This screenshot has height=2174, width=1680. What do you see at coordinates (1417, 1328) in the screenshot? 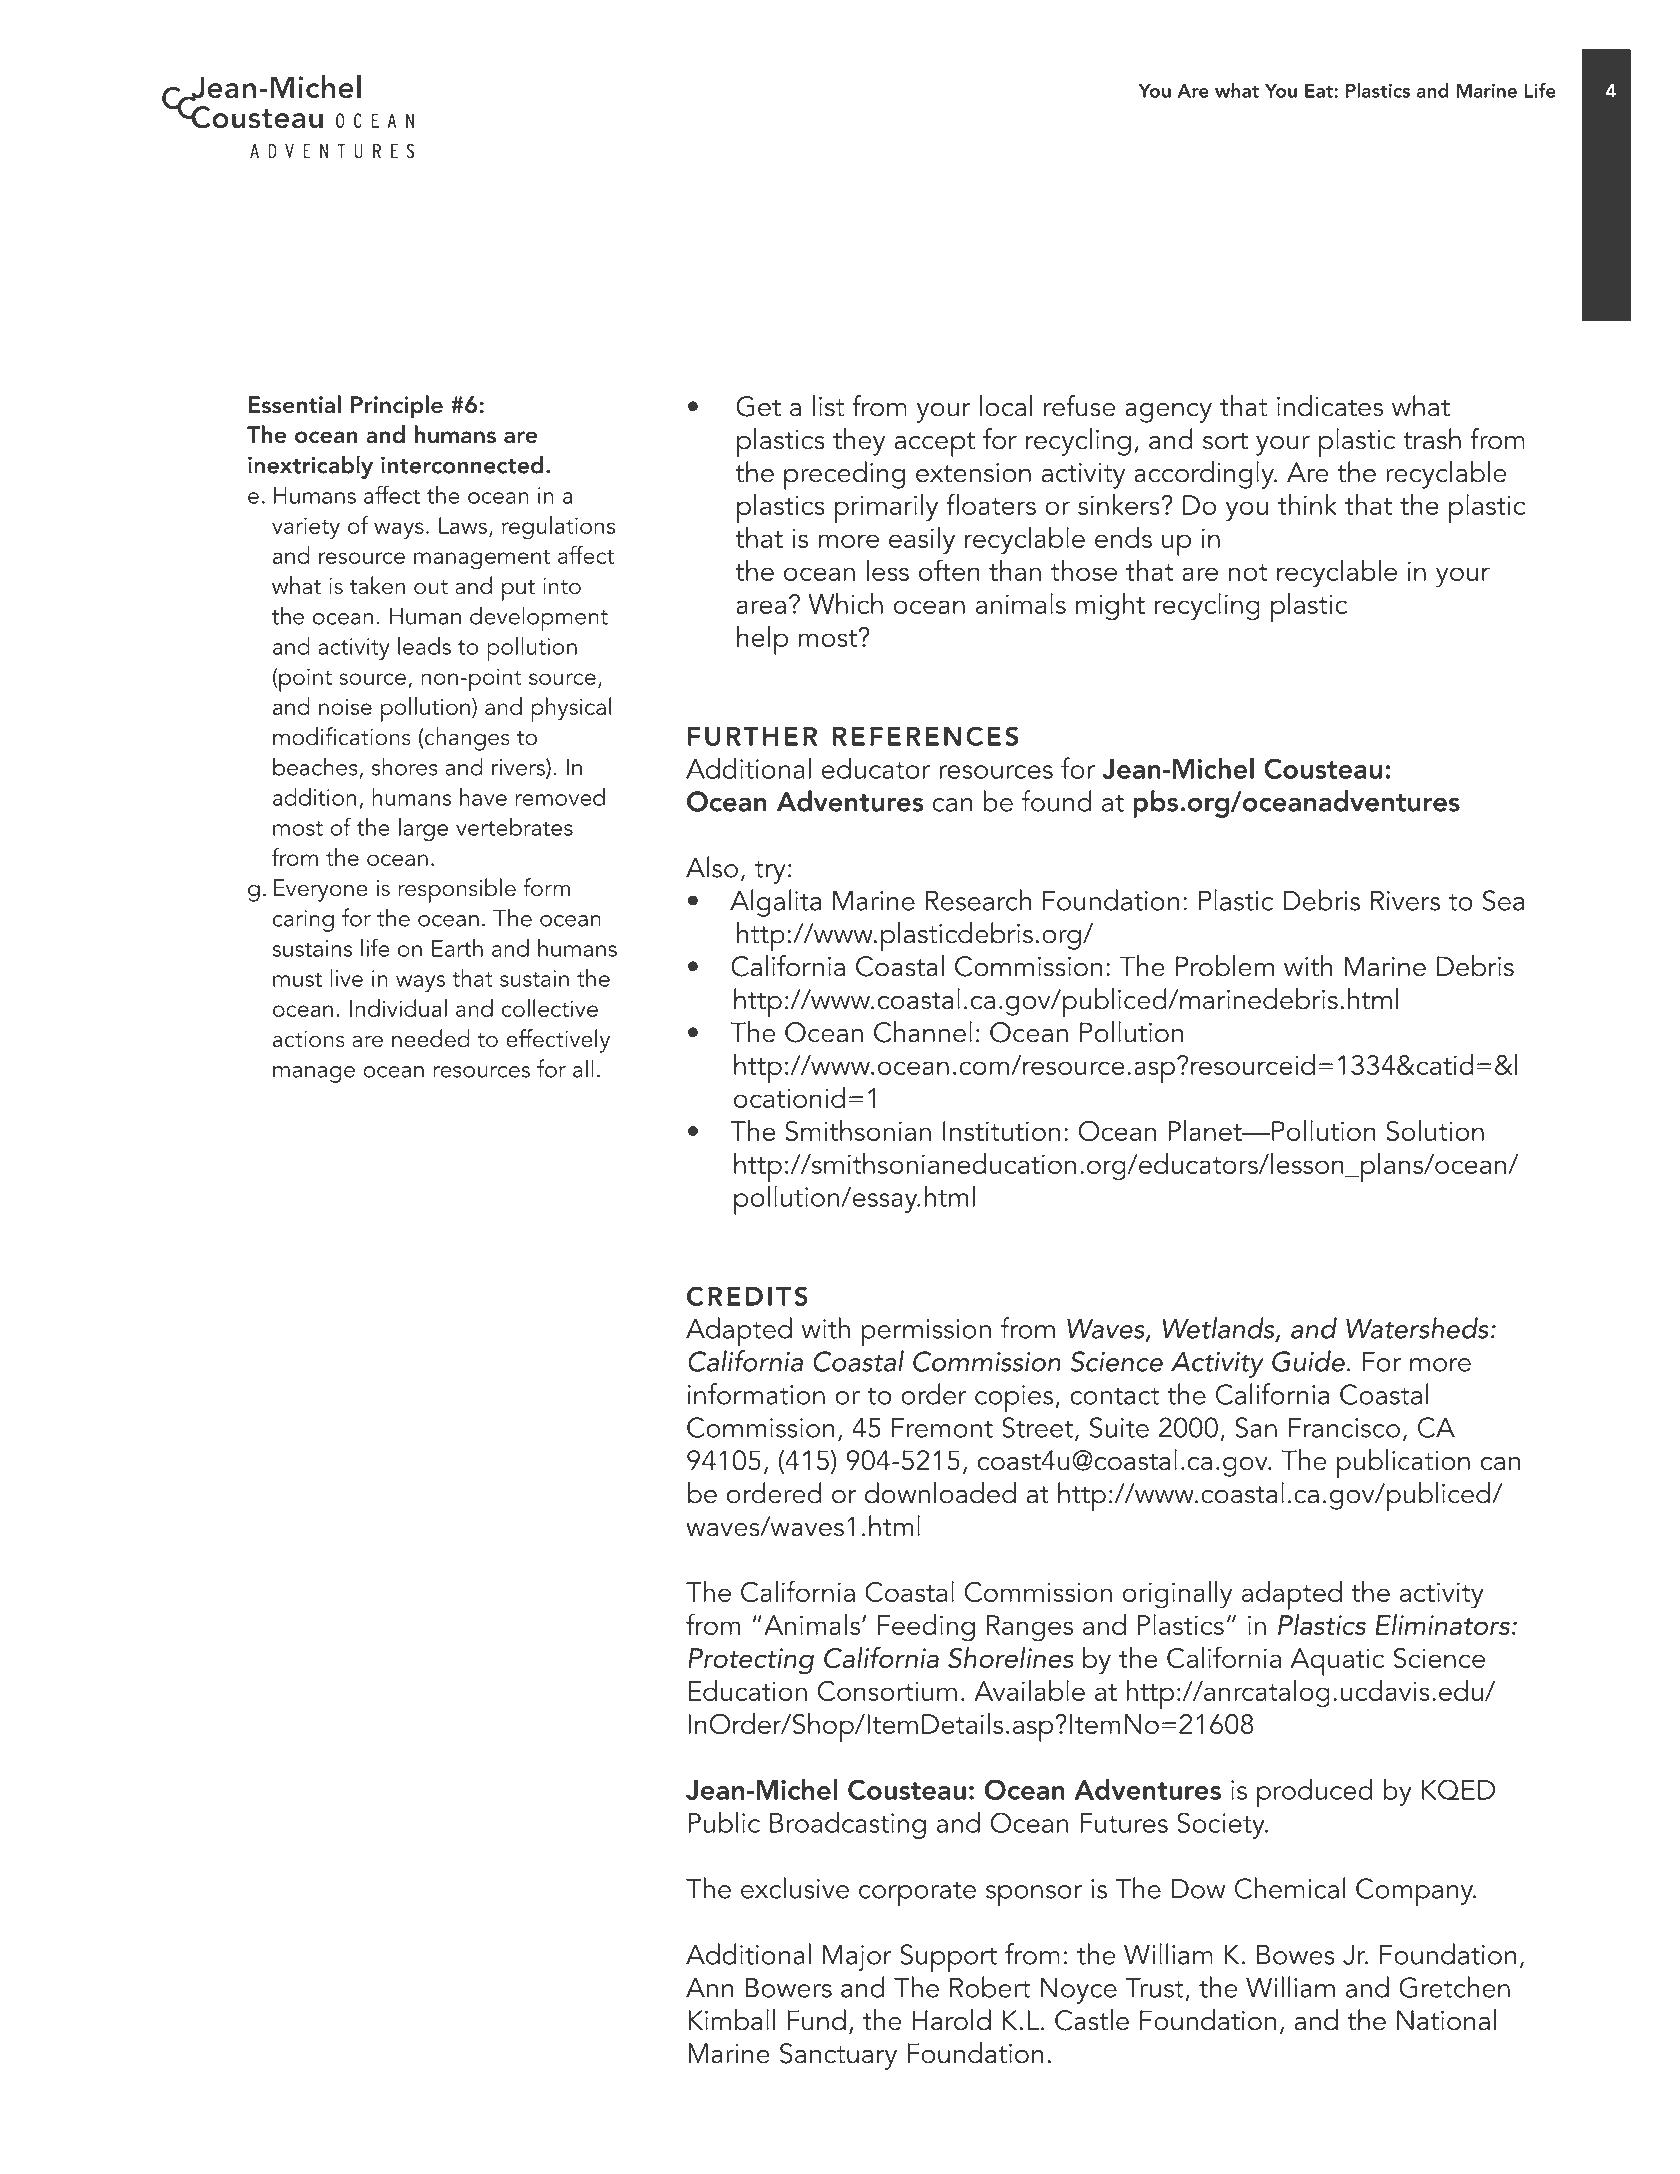
I see `Watersheds` at bounding box center [1417, 1328].
